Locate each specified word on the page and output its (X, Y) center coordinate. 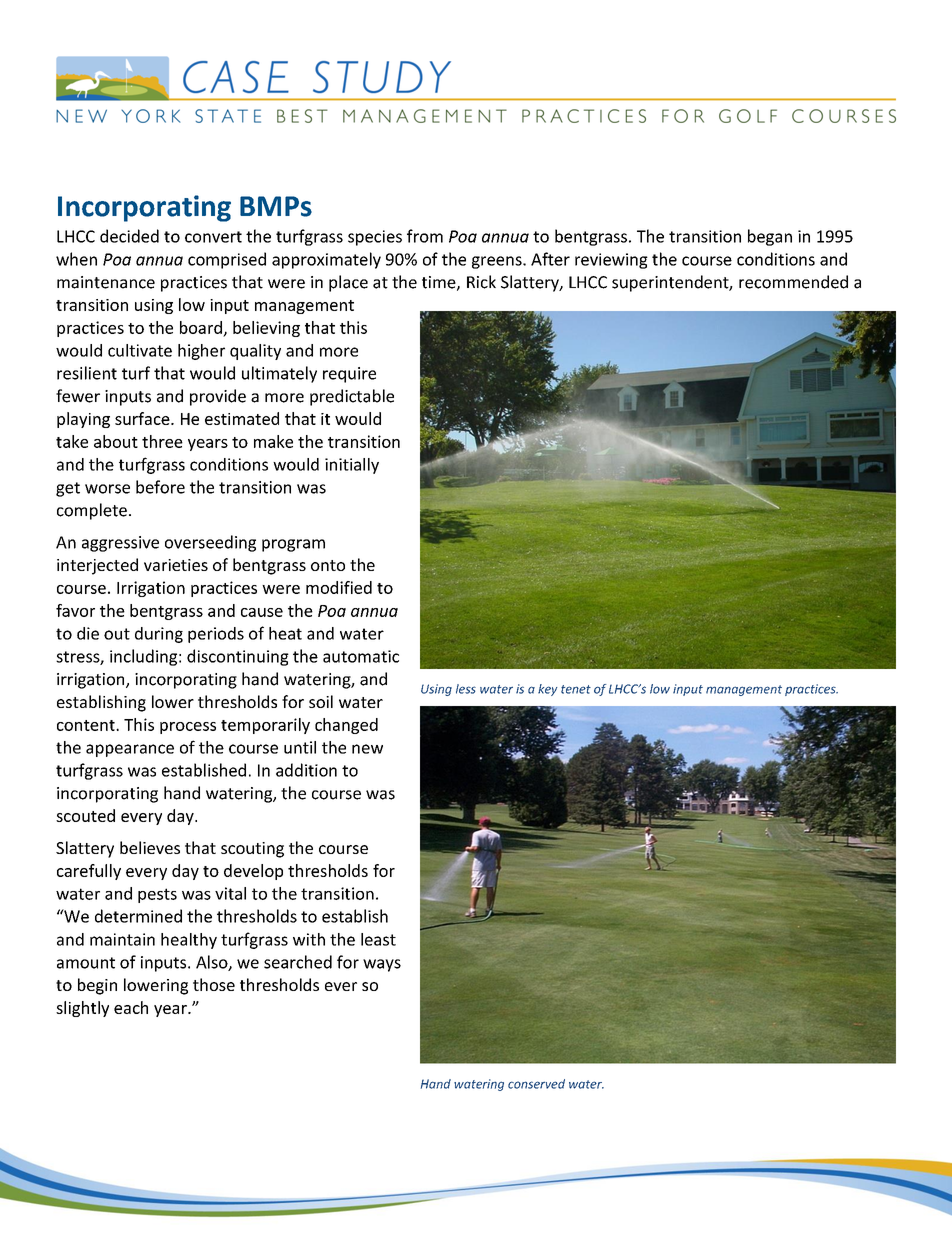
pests (157, 895)
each (131, 1007)
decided (129, 236)
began (770, 237)
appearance (130, 750)
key (548, 690)
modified (339, 587)
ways (382, 965)
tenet (576, 689)
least (378, 939)
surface (143, 418)
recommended (793, 282)
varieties (176, 565)
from (425, 236)
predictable (352, 397)
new (367, 749)
